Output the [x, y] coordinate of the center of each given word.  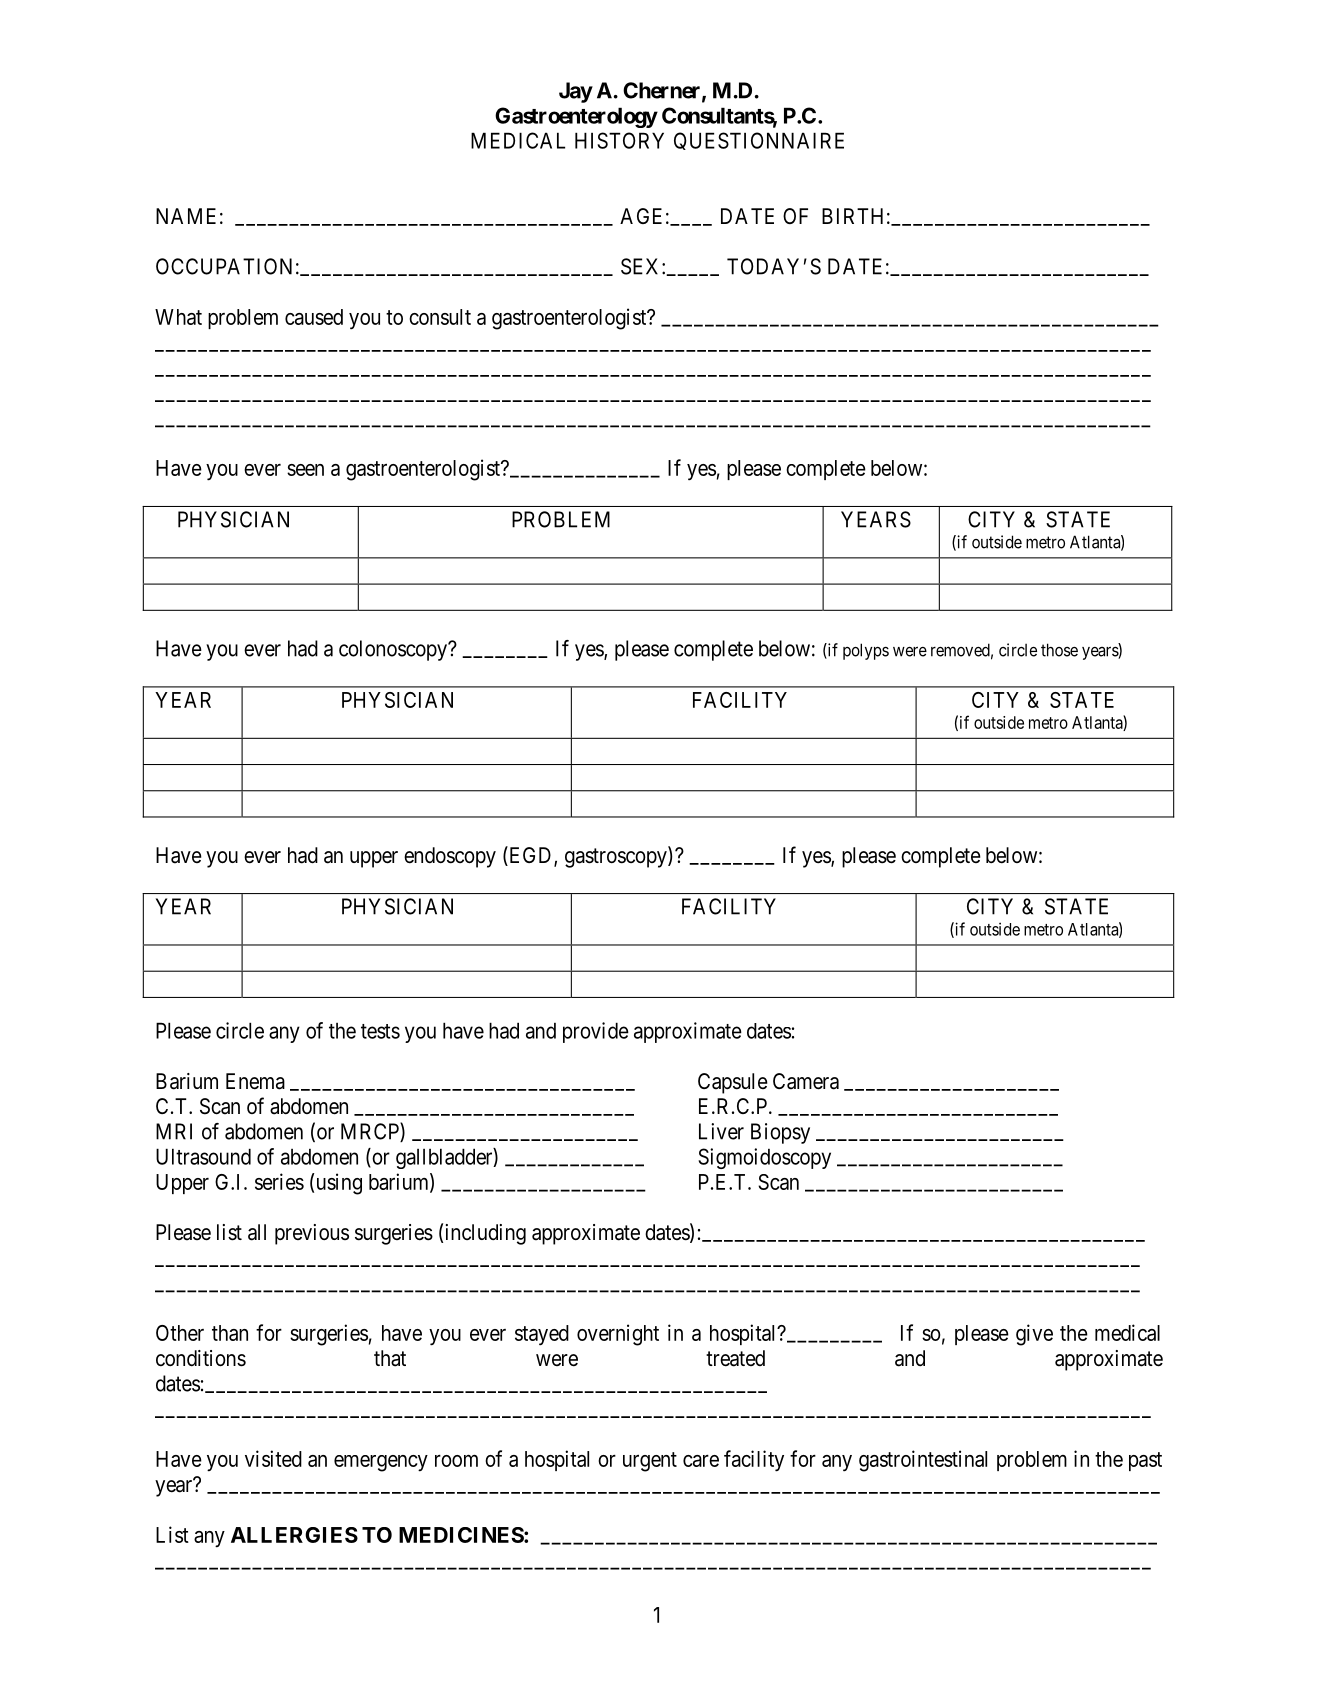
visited [273, 1458]
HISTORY [619, 140]
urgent [650, 1462]
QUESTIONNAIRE [759, 141]
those [1059, 650]
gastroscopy [617, 858]
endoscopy [450, 857]
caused [314, 317]
